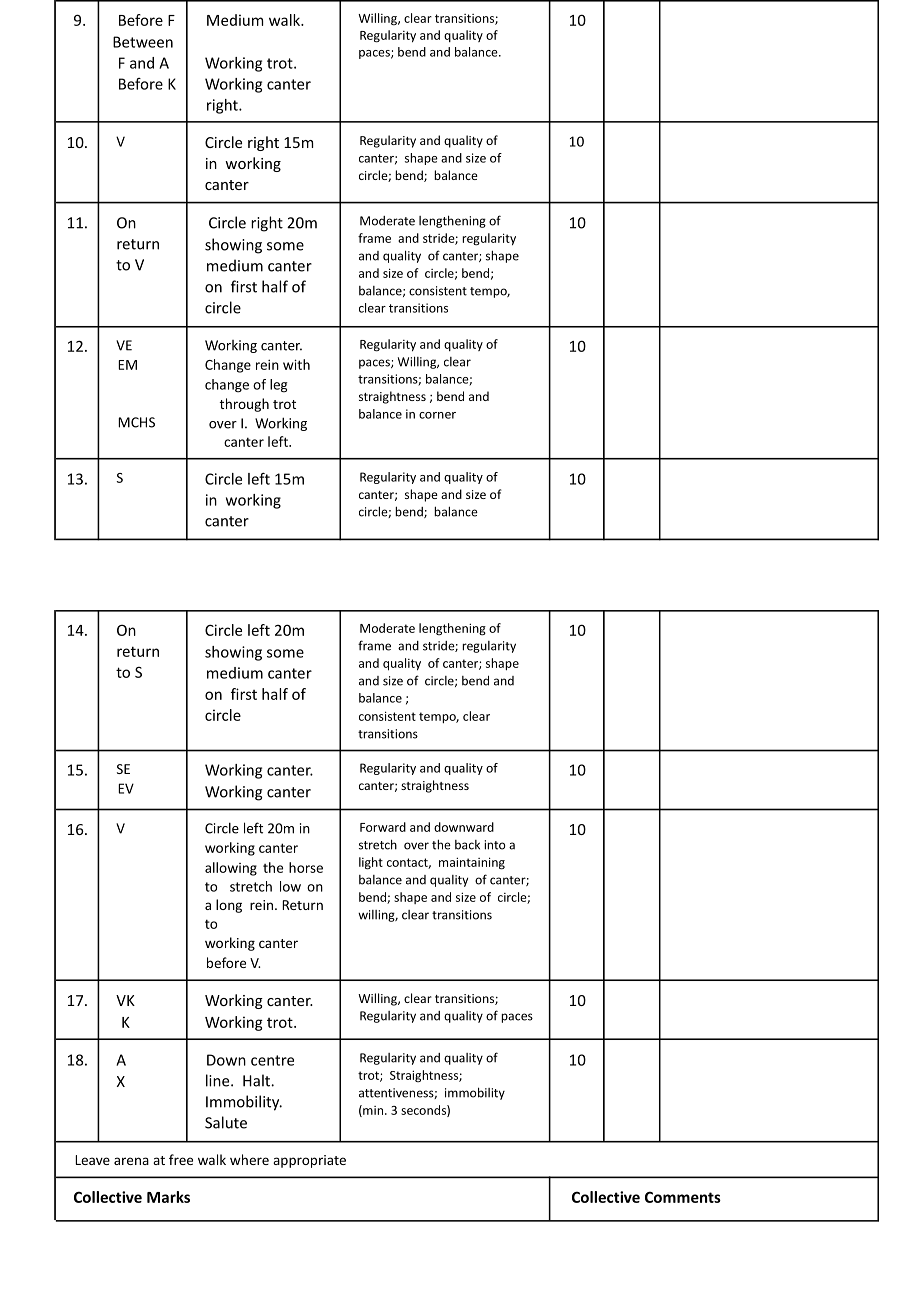 The width and height of the image is (924, 1307). I want to click on long, so click(229, 906).
